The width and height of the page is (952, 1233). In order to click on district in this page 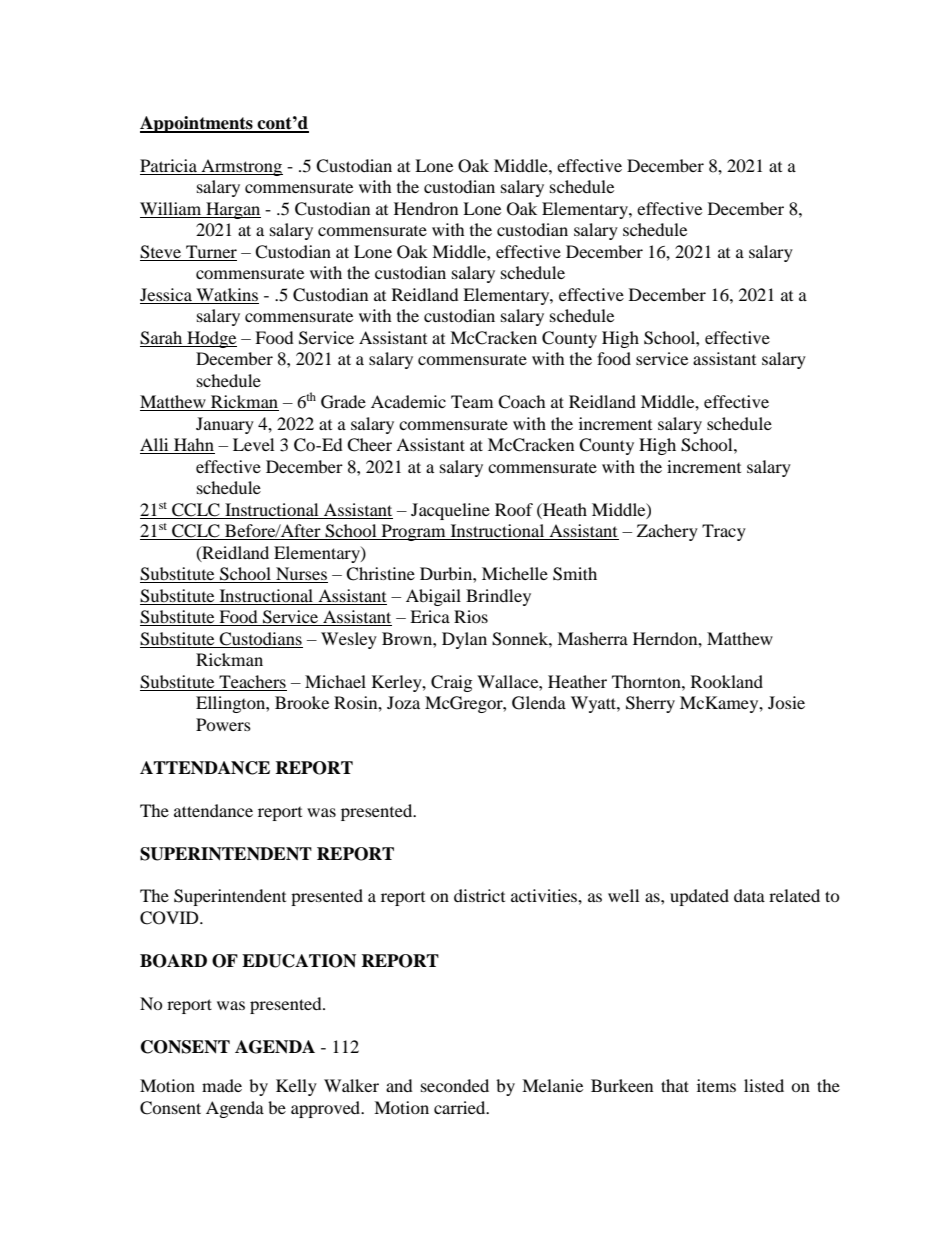, I will do `click(479, 895)`.
